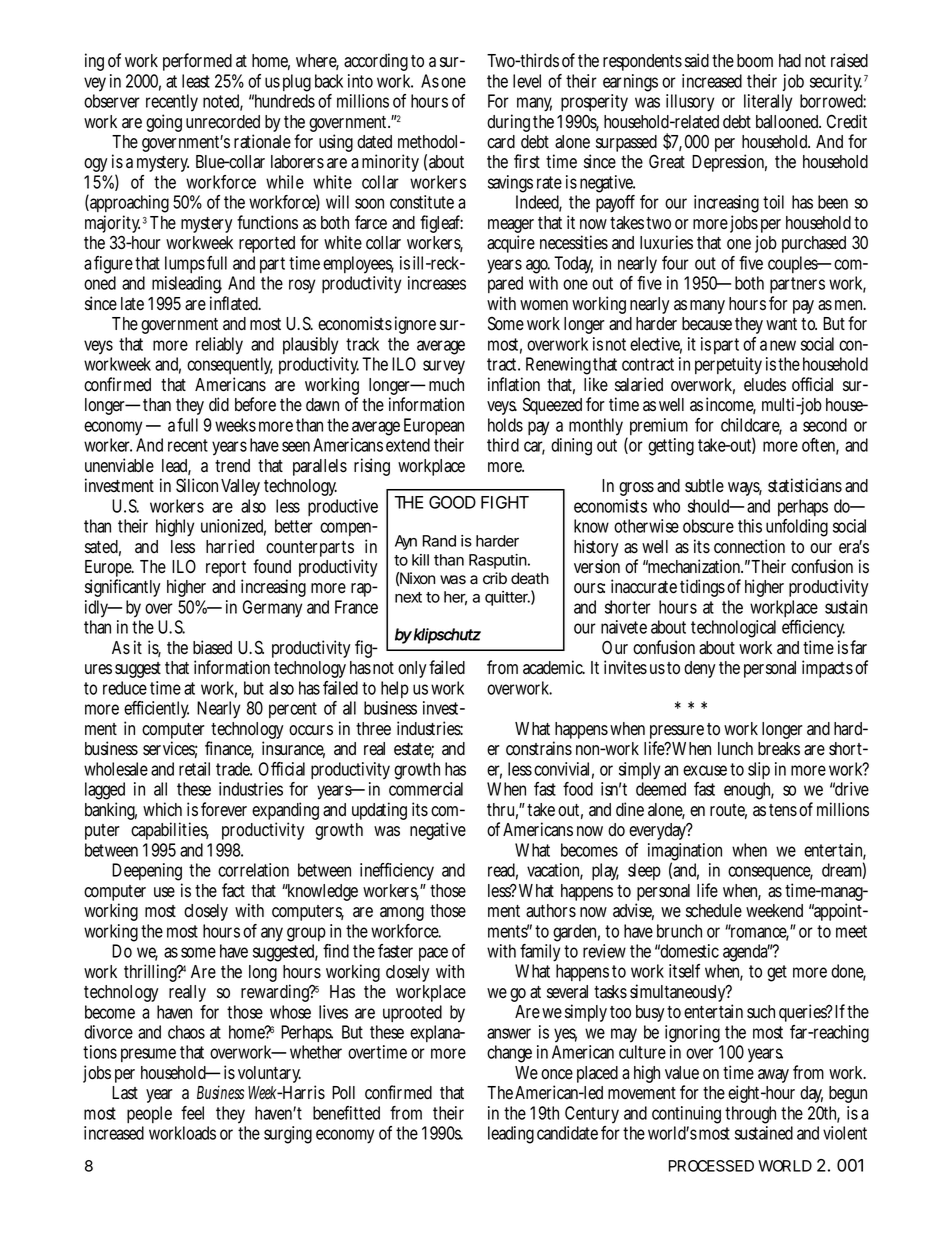 Image resolution: width=952 pixels, height=1233 pixels. Describe the element at coordinates (196, 81) in the screenshot. I see `least` at that location.
